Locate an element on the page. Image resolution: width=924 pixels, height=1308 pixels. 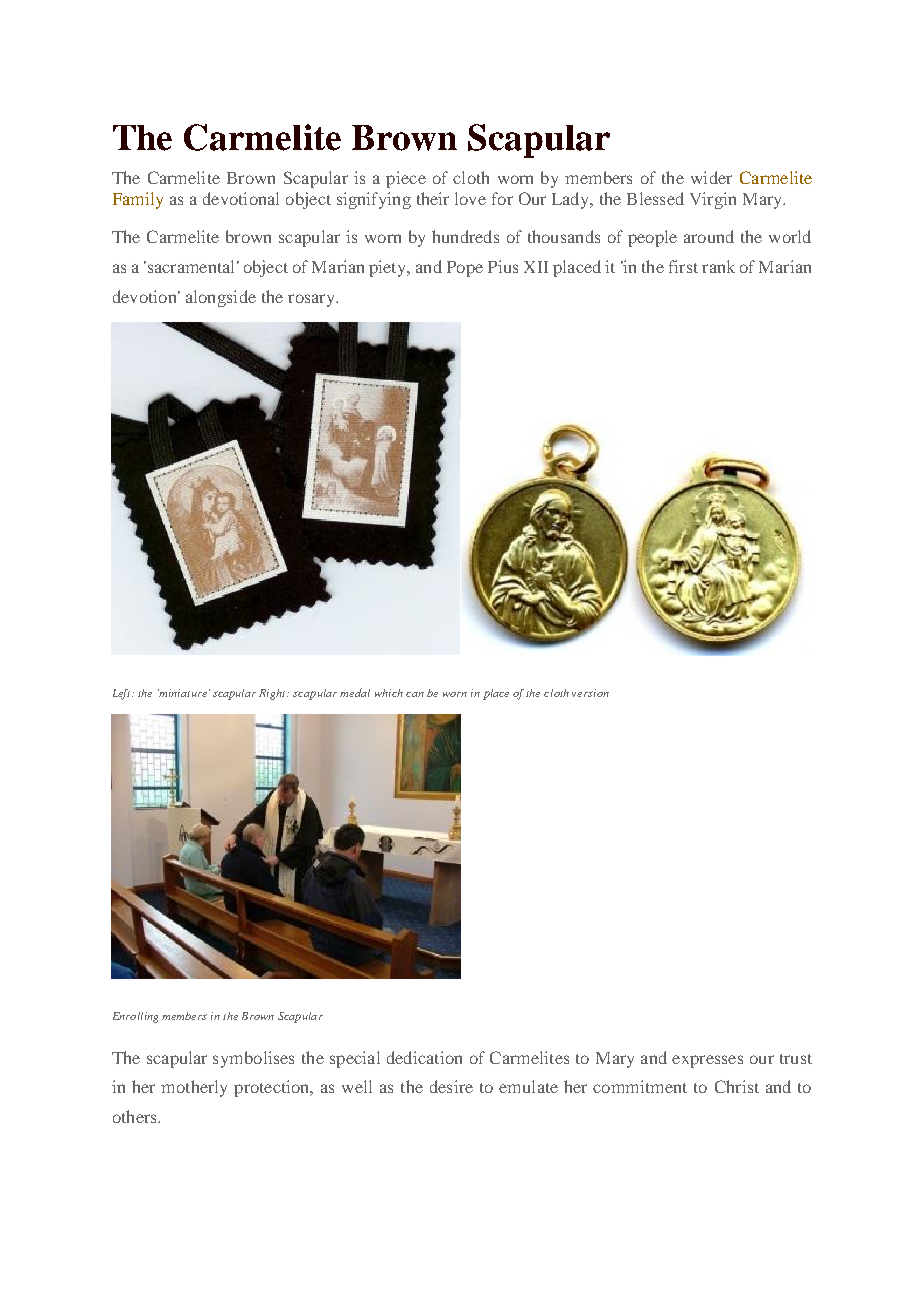
expresses is located at coordinates (707, 1061).
